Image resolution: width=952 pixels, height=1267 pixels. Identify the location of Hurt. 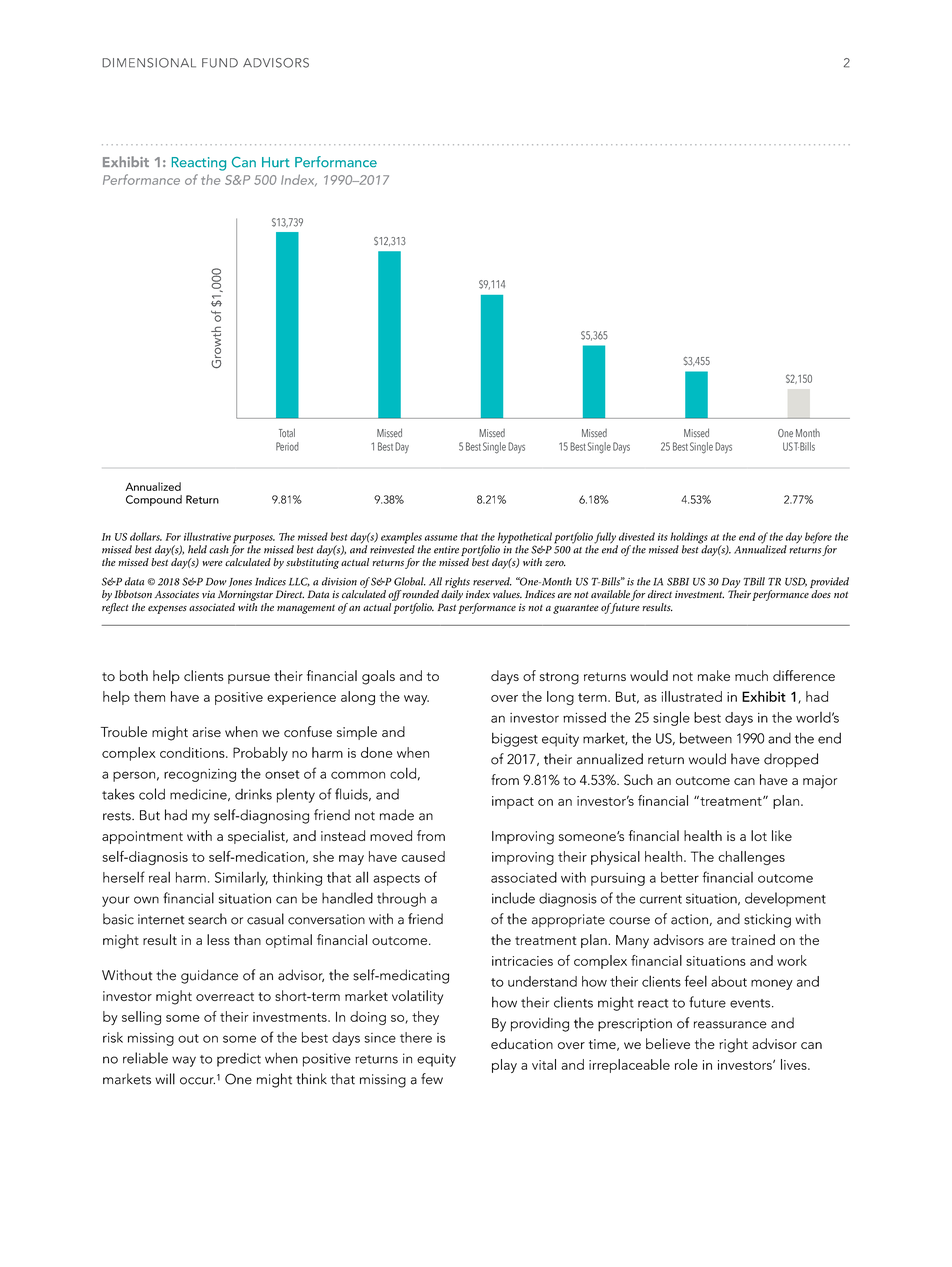
(276, 162).
